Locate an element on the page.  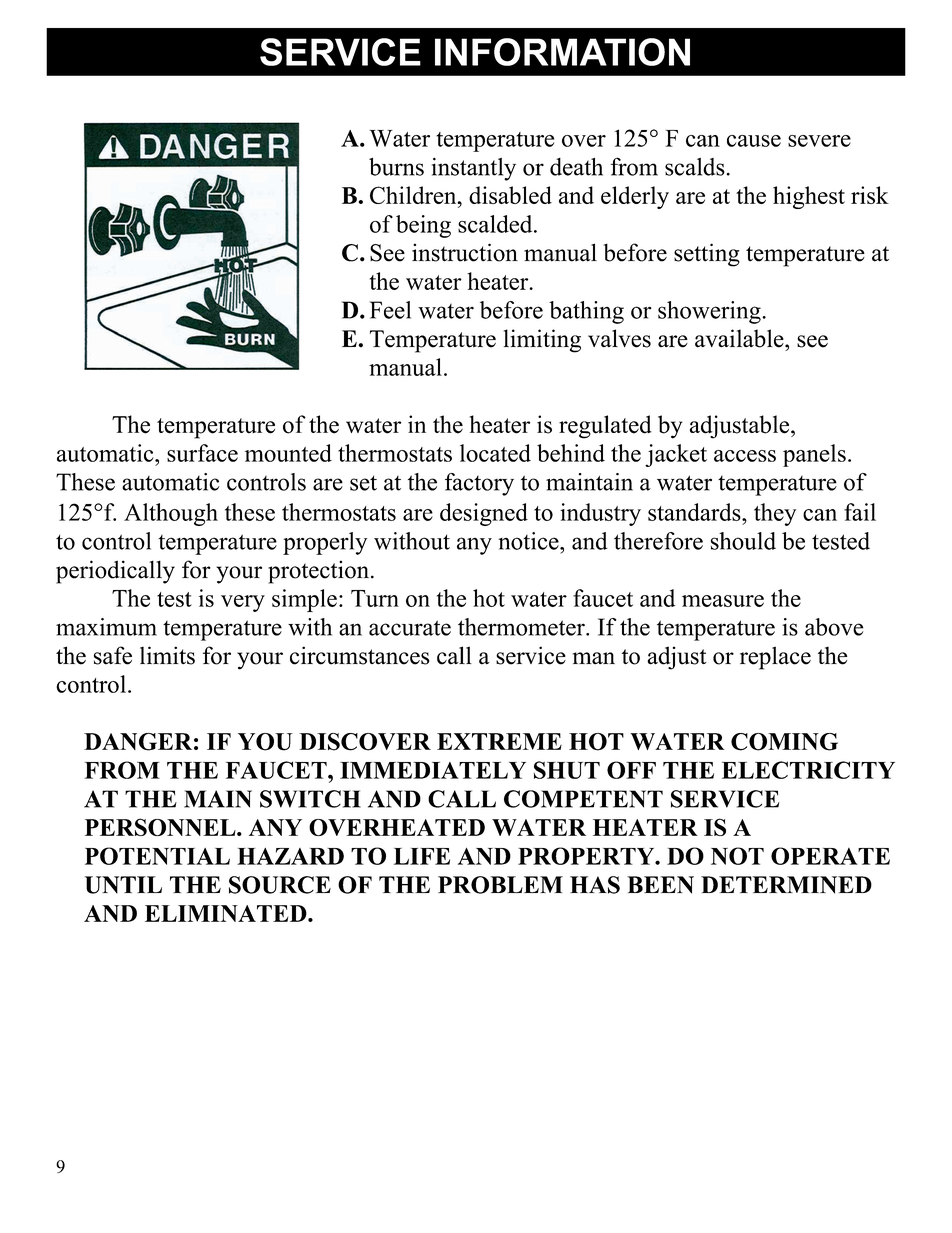
surface is located at coordinates (202, 453).
